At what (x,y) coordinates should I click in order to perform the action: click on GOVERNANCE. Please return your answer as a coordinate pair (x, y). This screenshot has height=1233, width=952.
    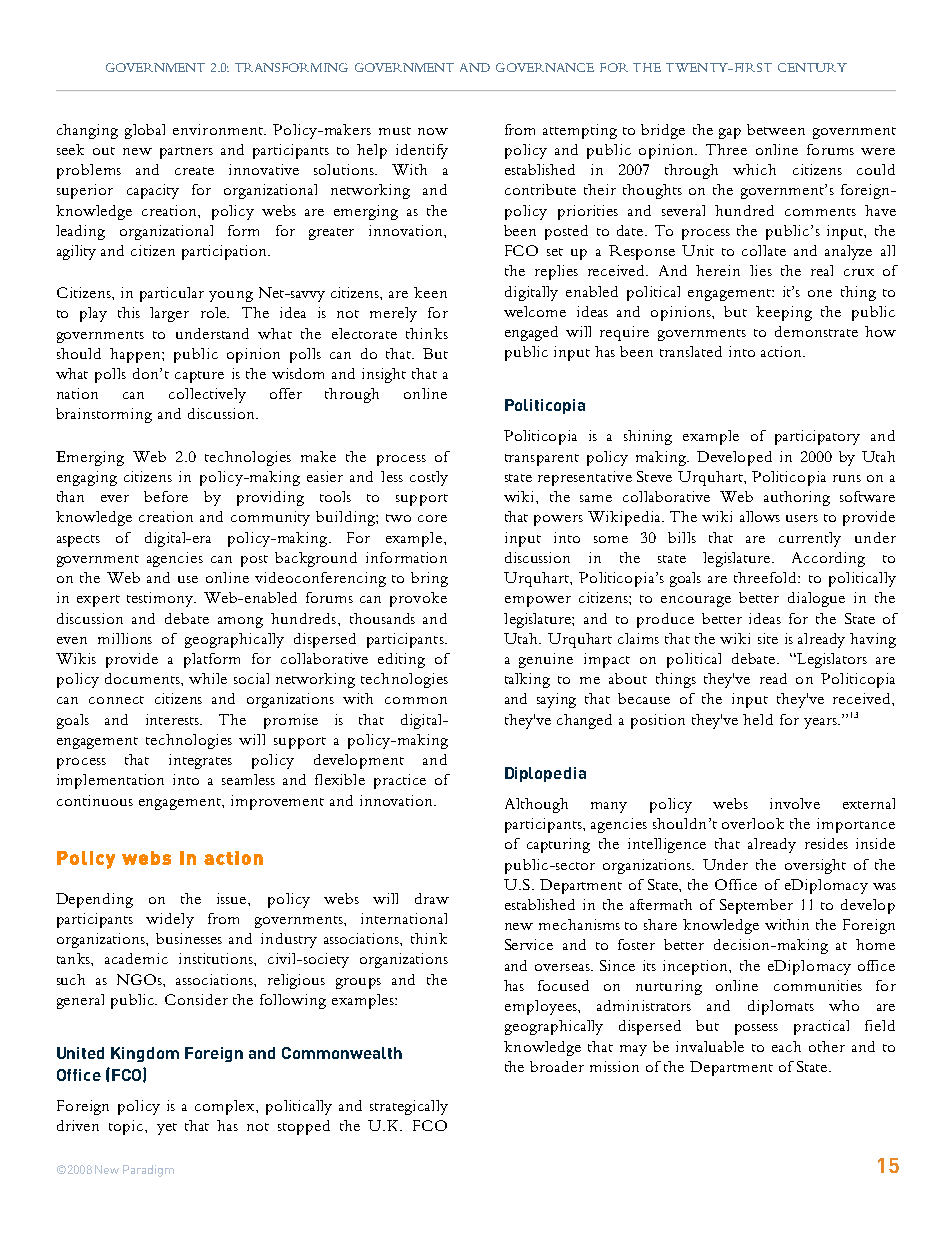
    Looking at the image, I should click on (545, 67).
